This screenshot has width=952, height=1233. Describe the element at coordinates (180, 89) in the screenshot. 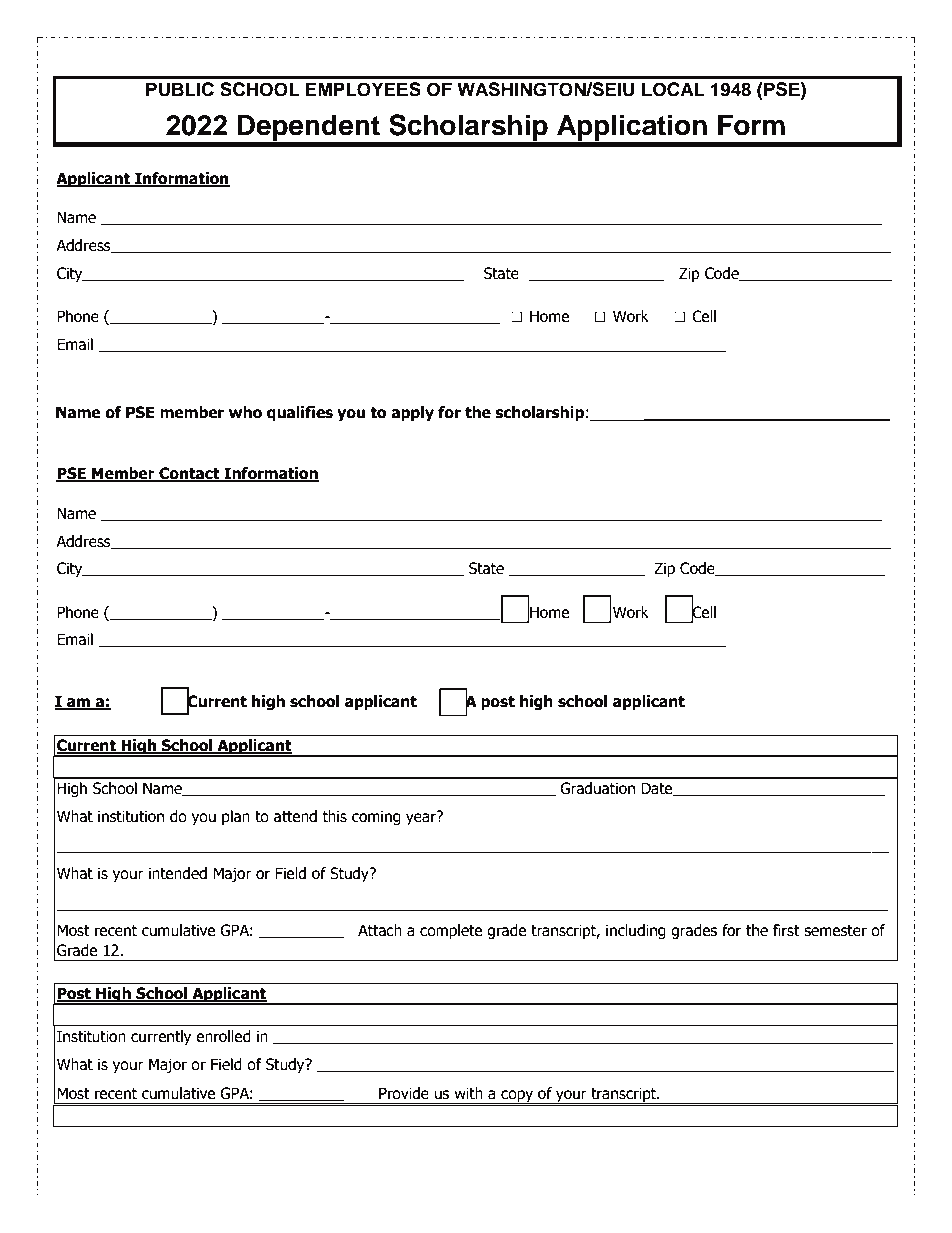

I see `PUBLIC` at that location.
